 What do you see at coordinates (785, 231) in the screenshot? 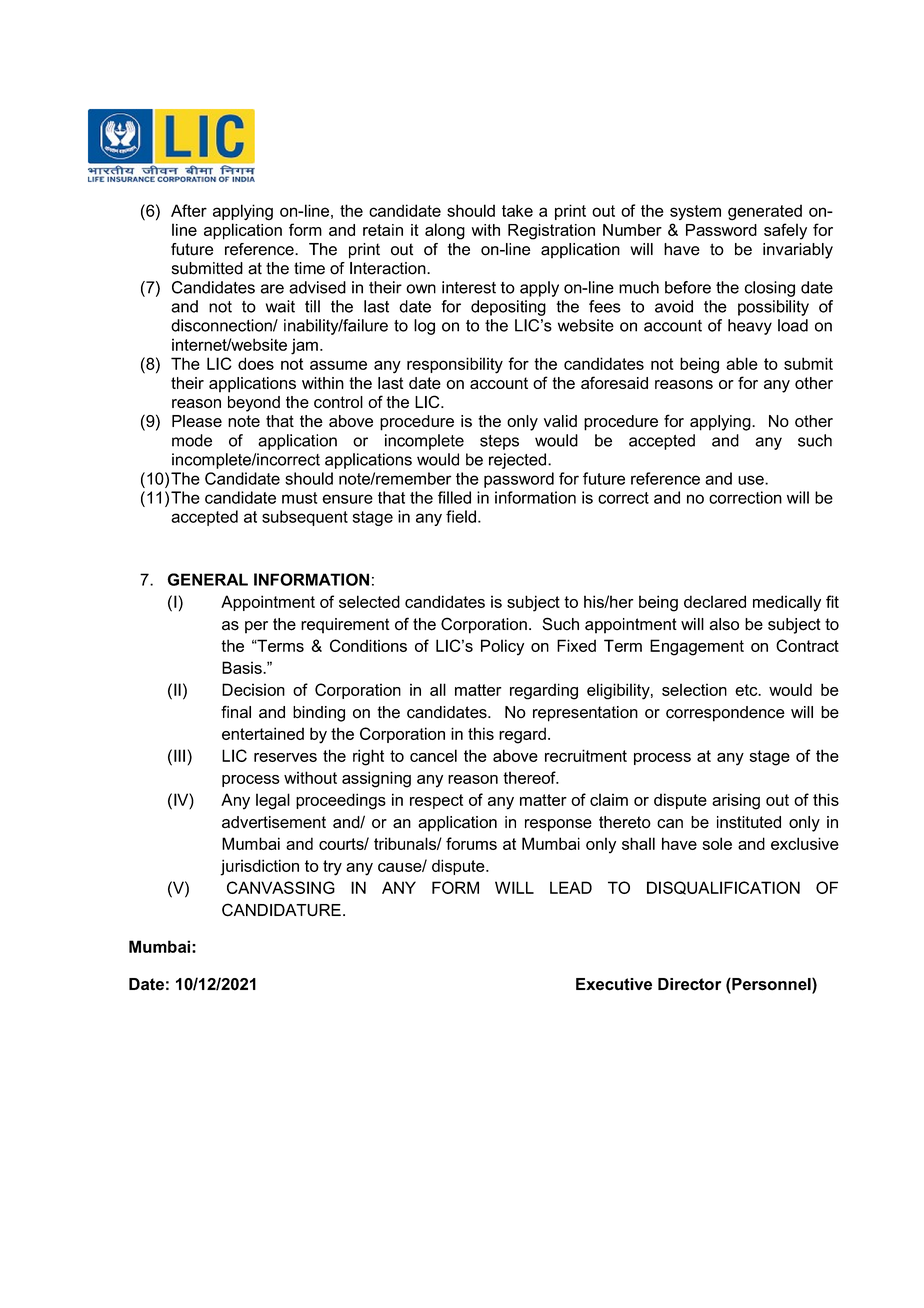
I see `safely` at bounding box center [785, 231].
